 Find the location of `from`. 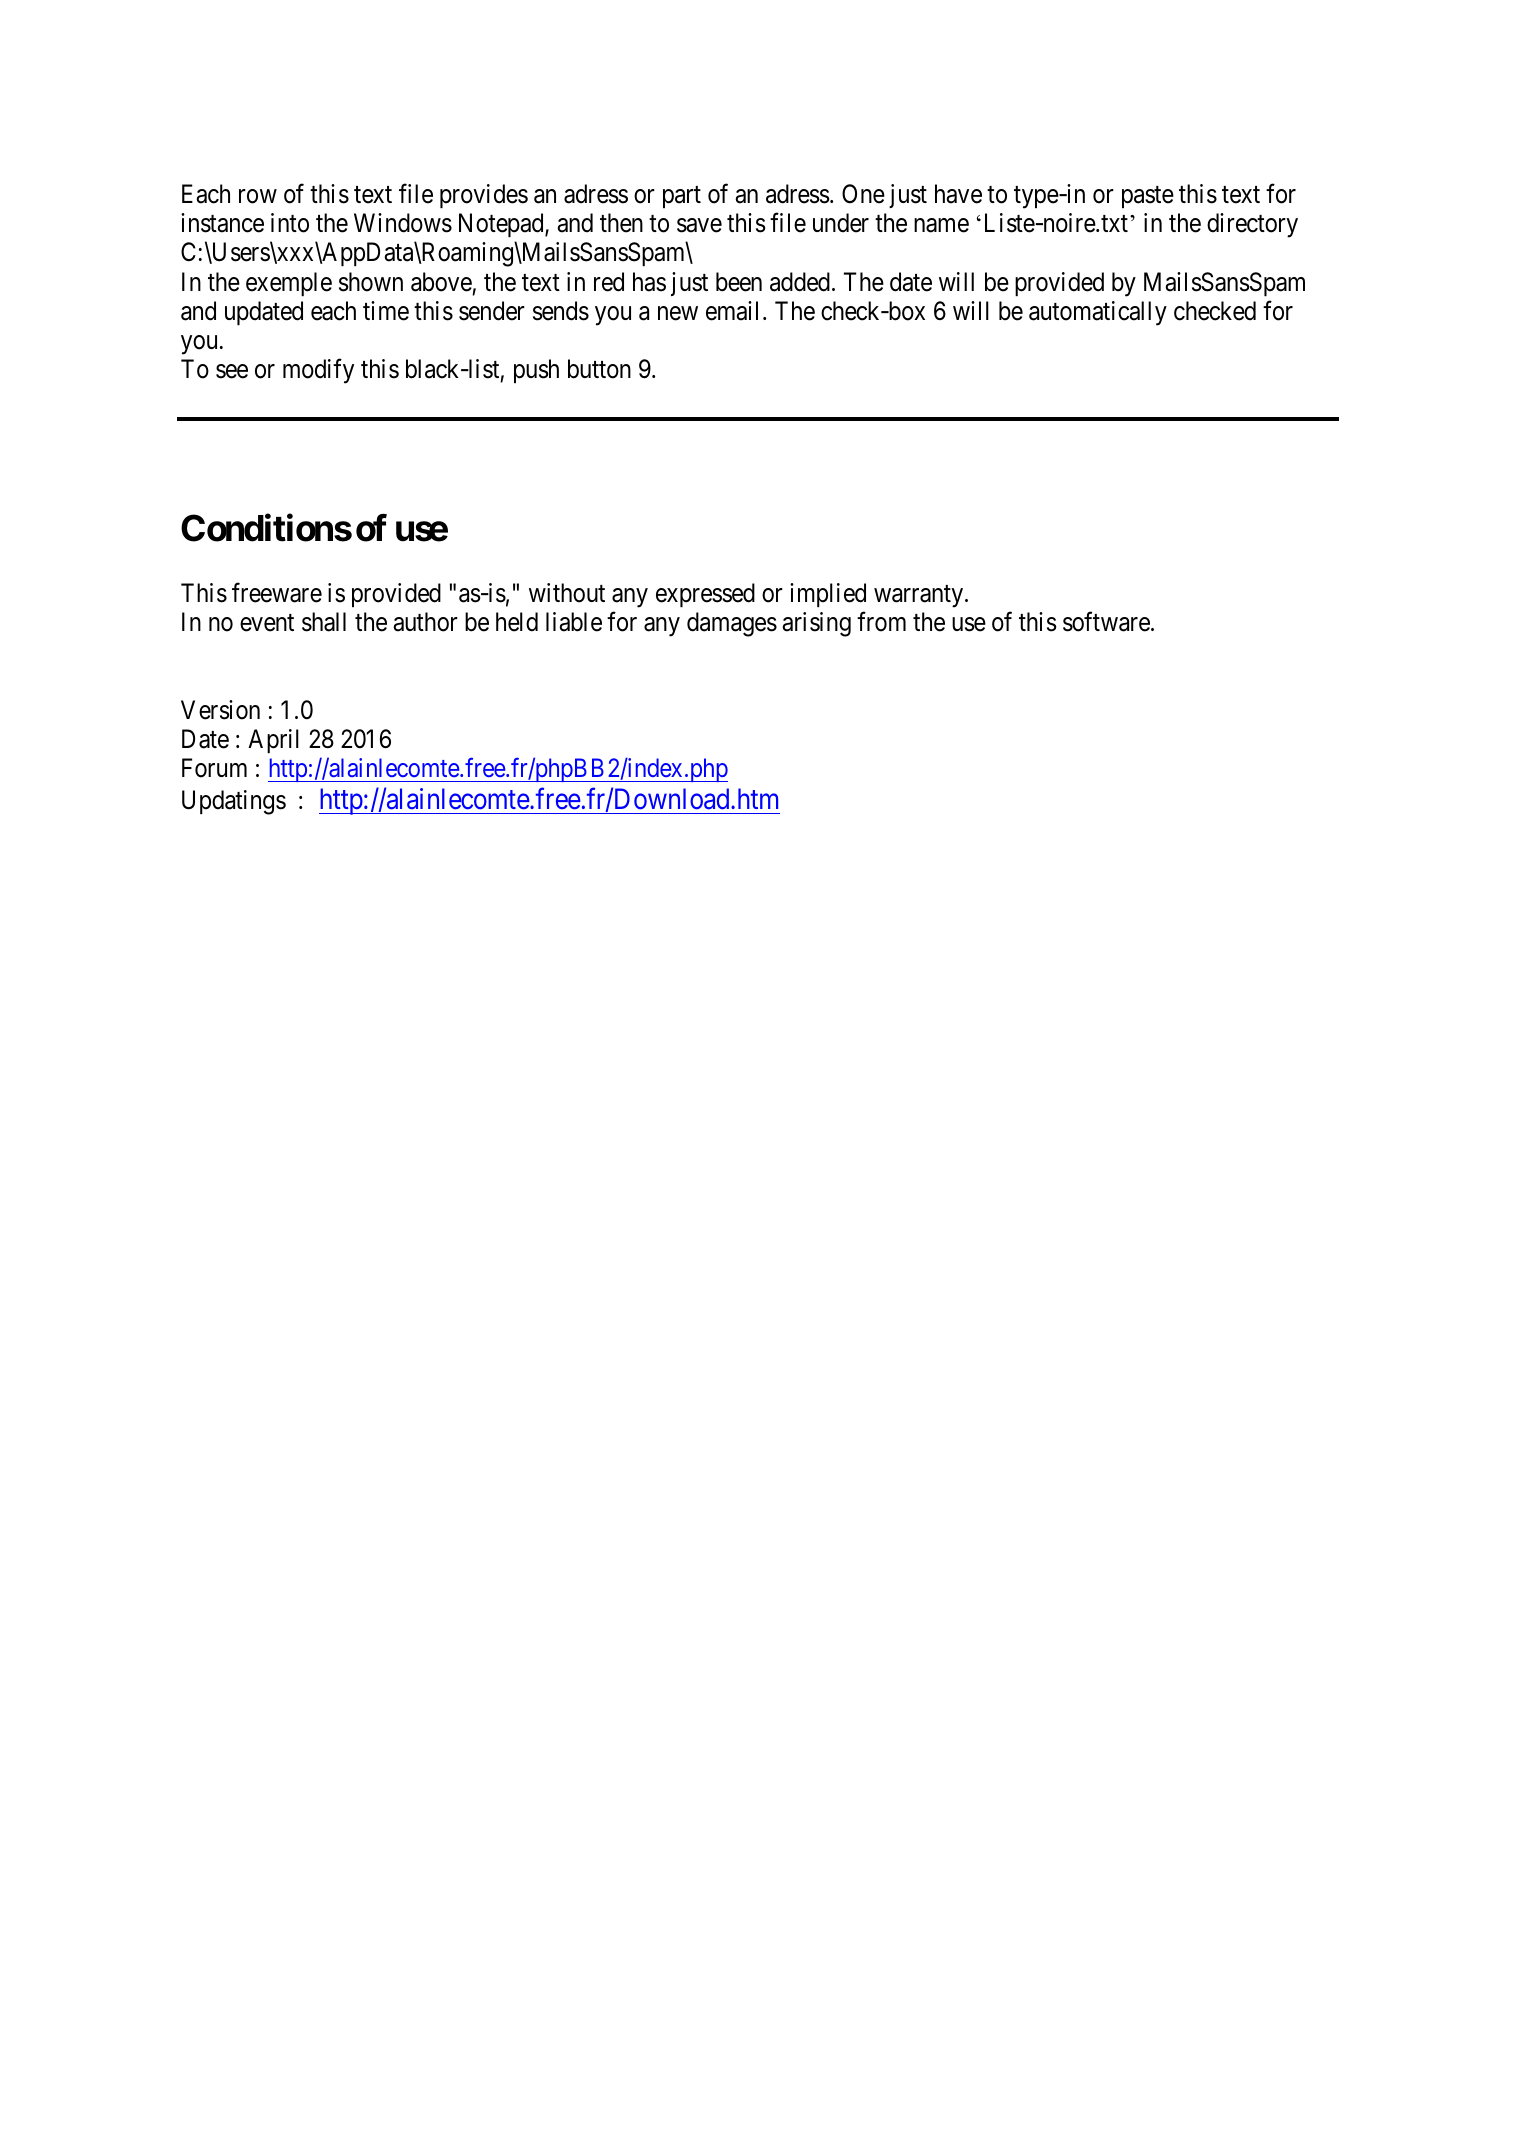

from is located at coordinates (881, 622).
